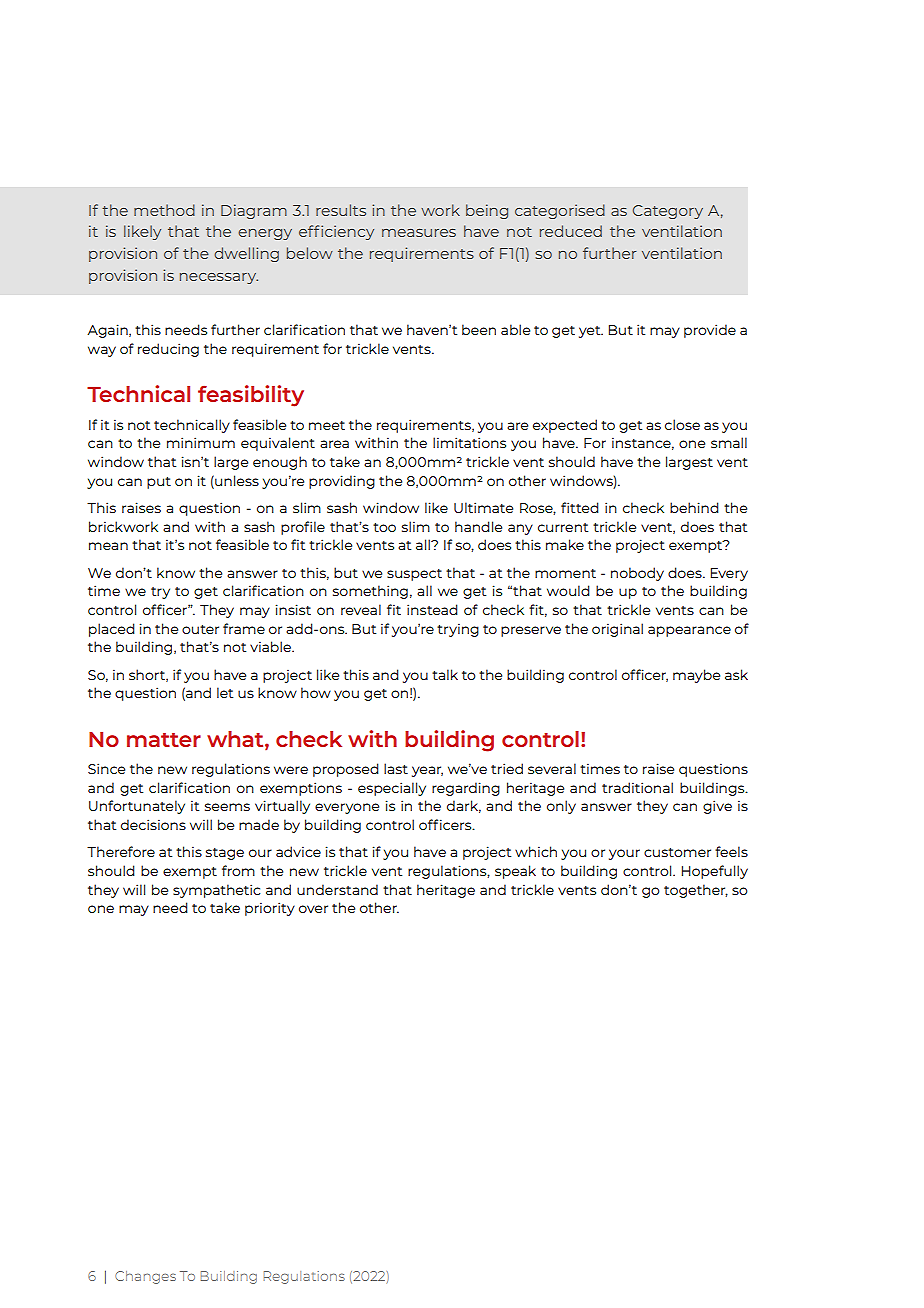  Describe the element at coordinates (668, 212) in the screenshot. I see `Category` at that location.
